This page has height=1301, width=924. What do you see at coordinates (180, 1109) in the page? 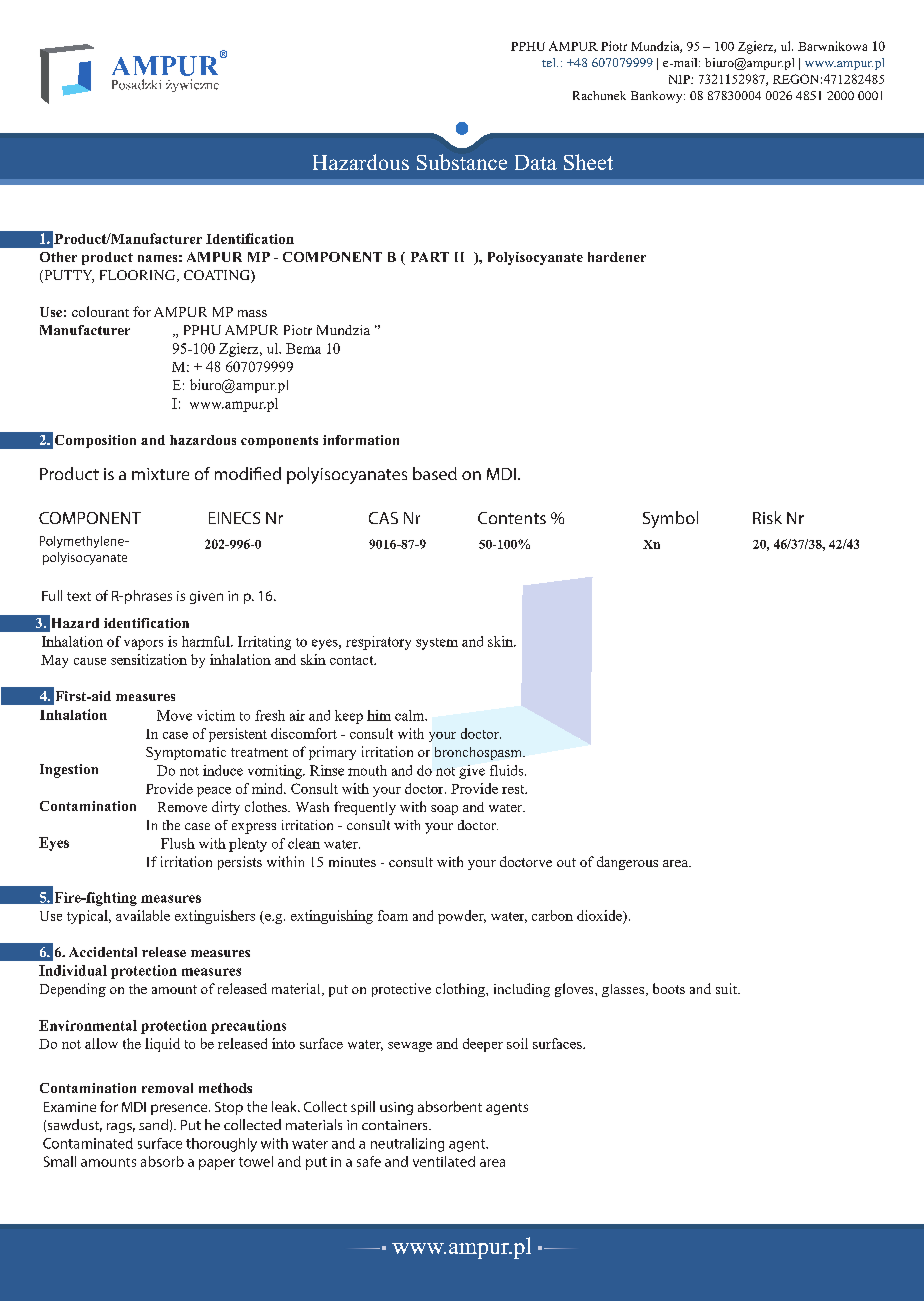
I see `presence` at bounding box center [180, 1109].
